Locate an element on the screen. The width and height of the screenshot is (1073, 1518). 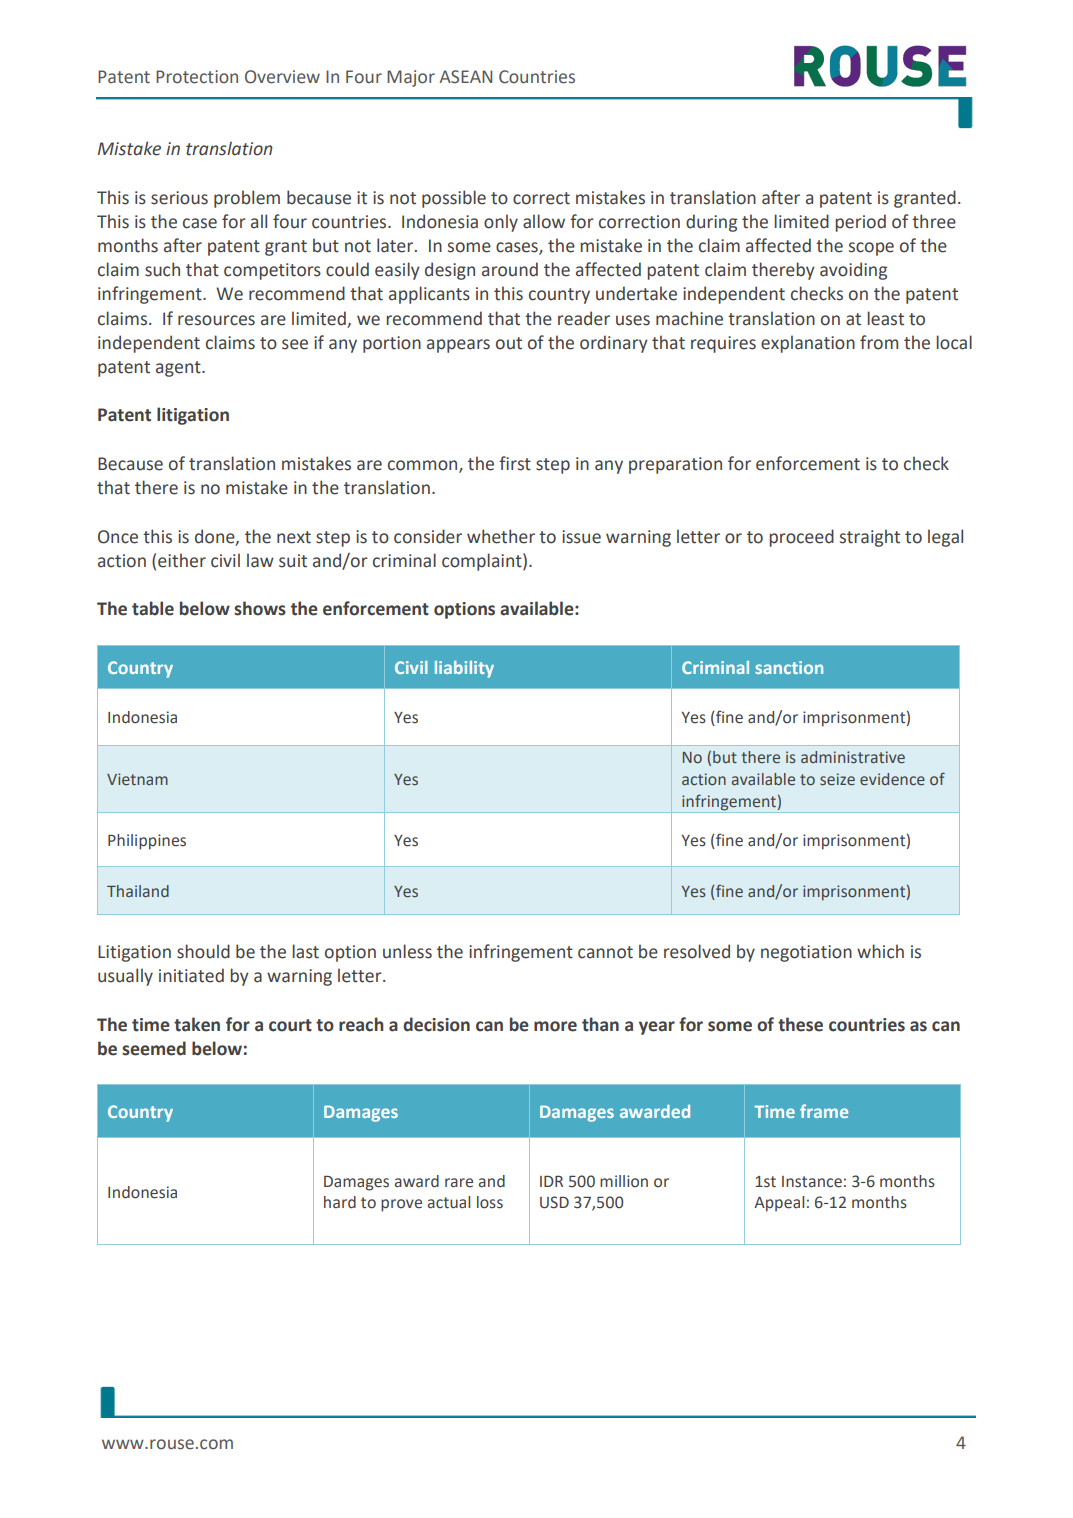
Protection is located at coordinates (197, 77).
